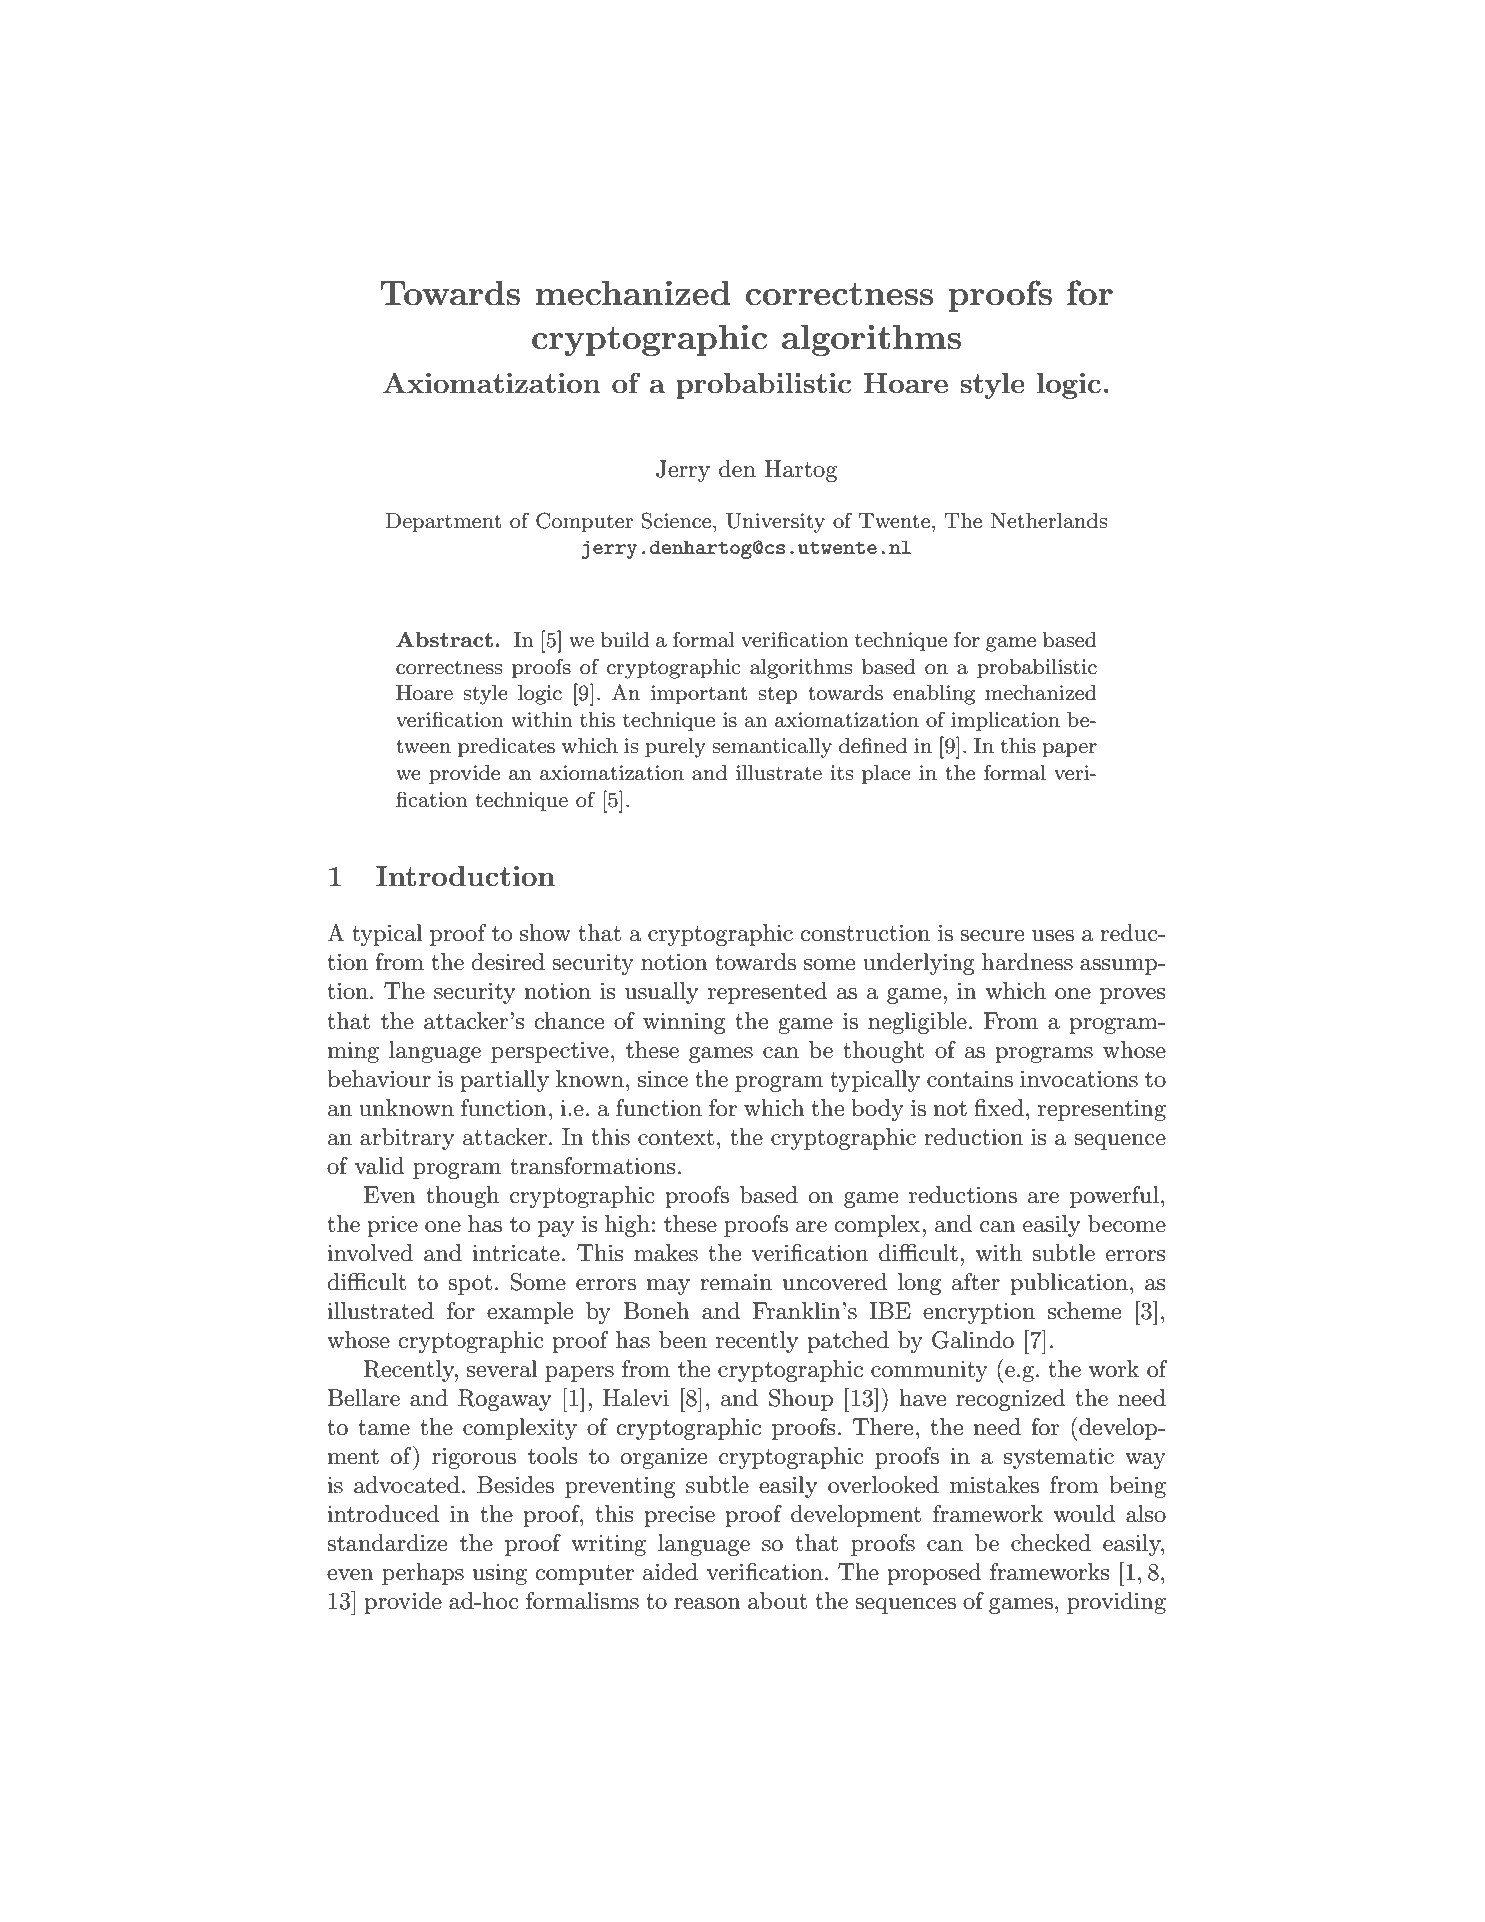 The image size is (1485, 1922). I want to click on representing, so click(1102, 1110).
